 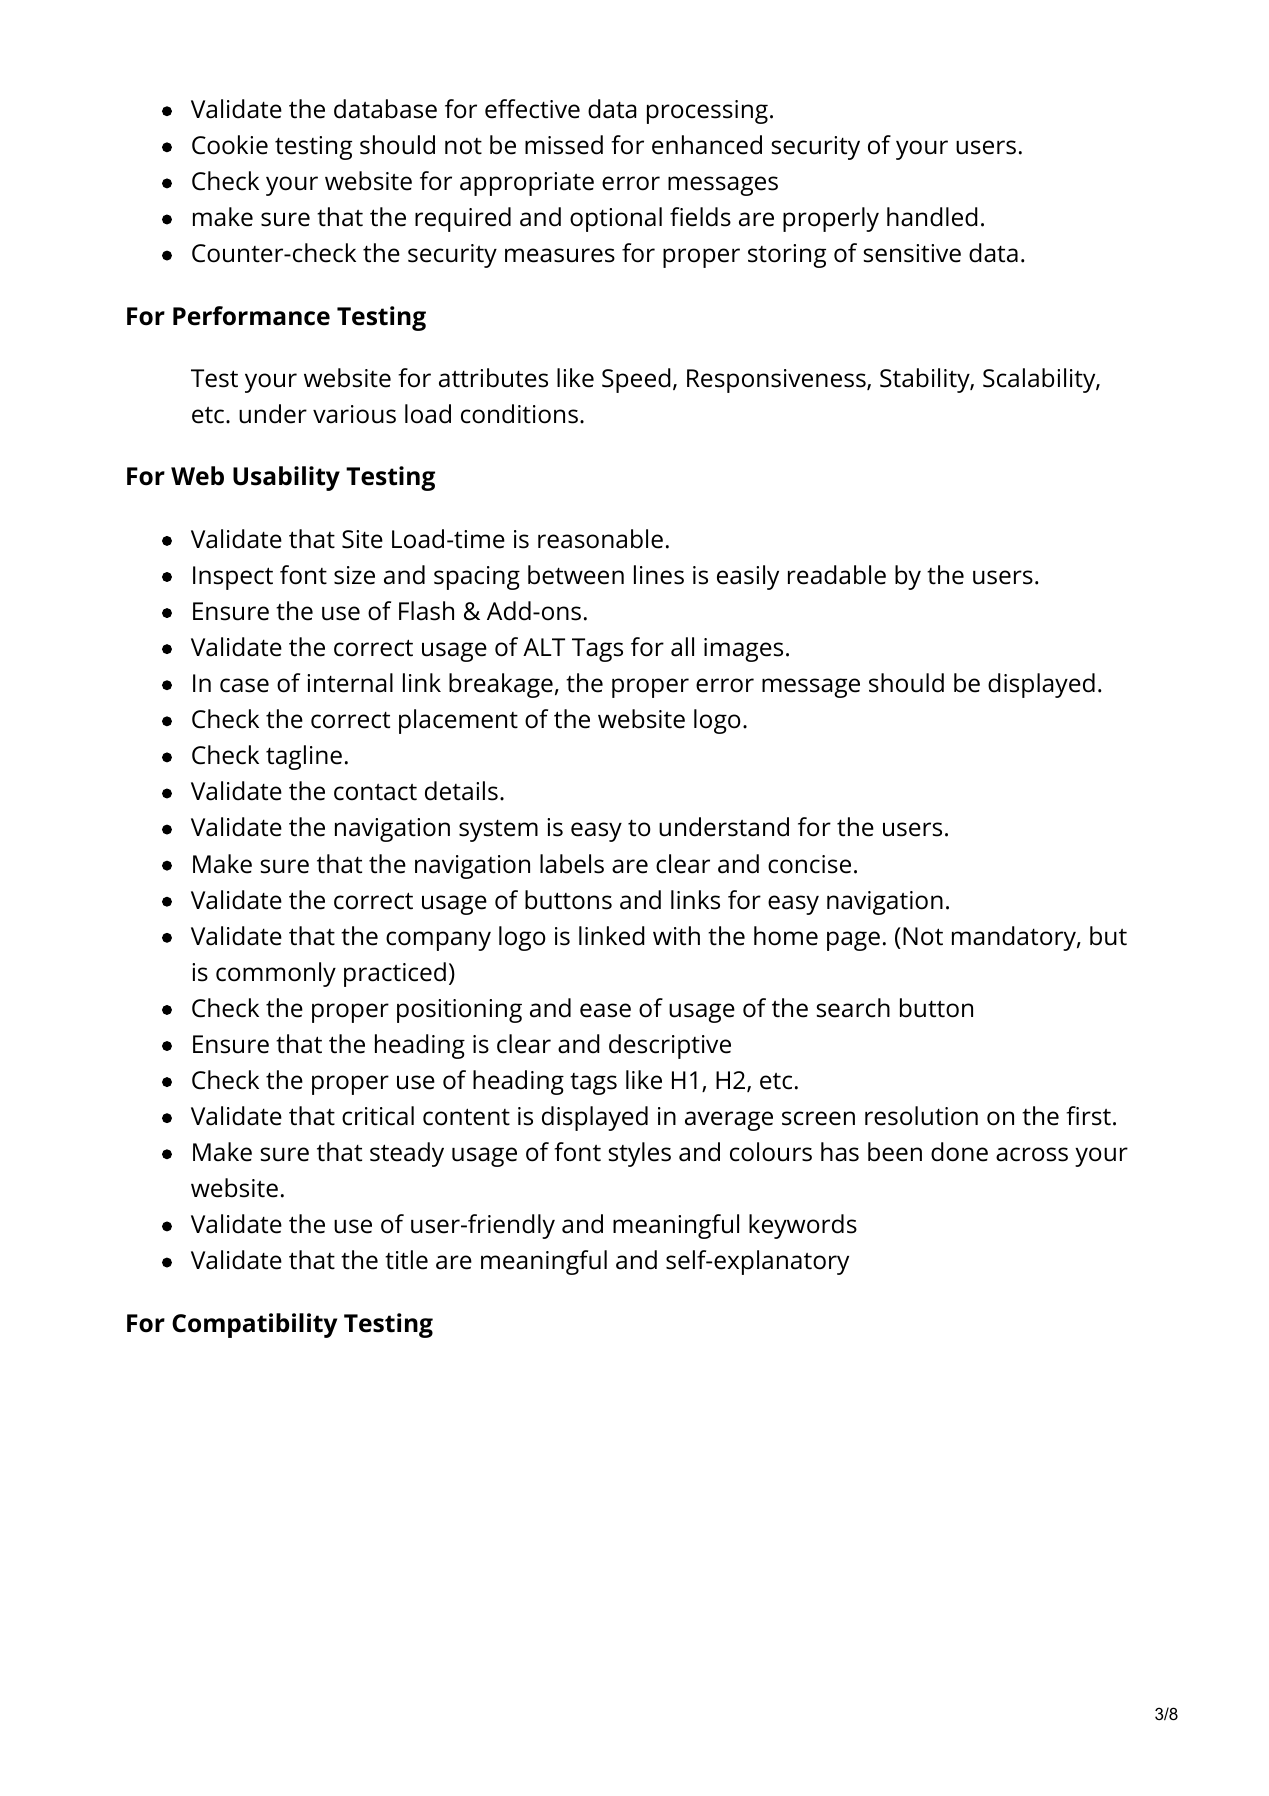 What do you see at coordinates (354, 575) in the page?
I see `size` at bounding box center [354, 575].
